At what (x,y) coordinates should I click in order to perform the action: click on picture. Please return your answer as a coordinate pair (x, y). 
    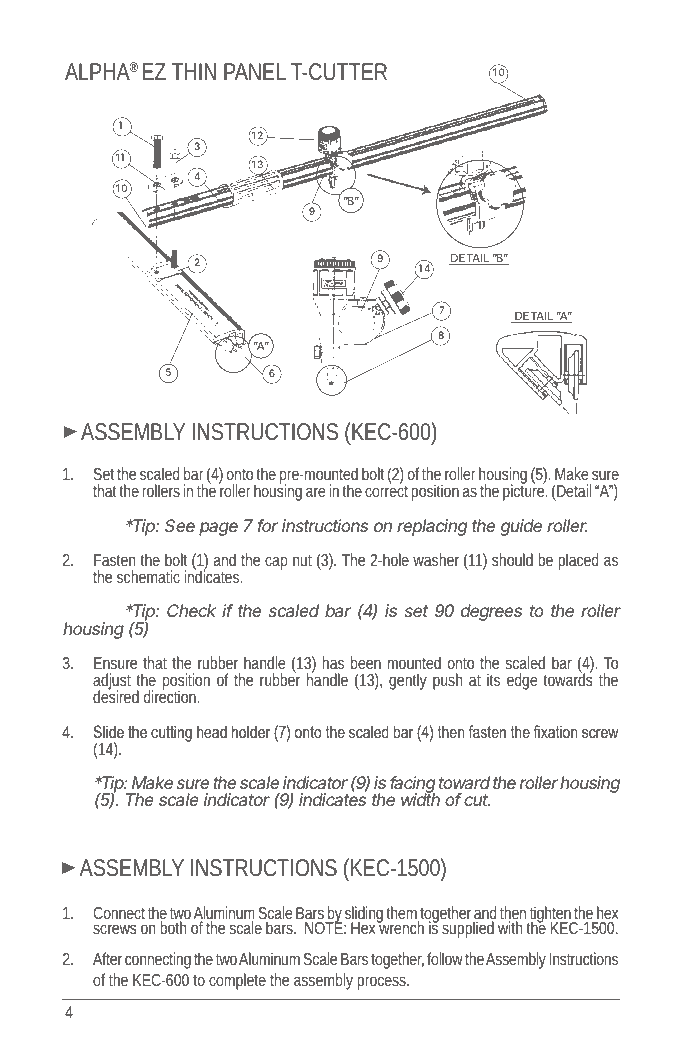
    Looking at the image, I should click on (525, 492).
